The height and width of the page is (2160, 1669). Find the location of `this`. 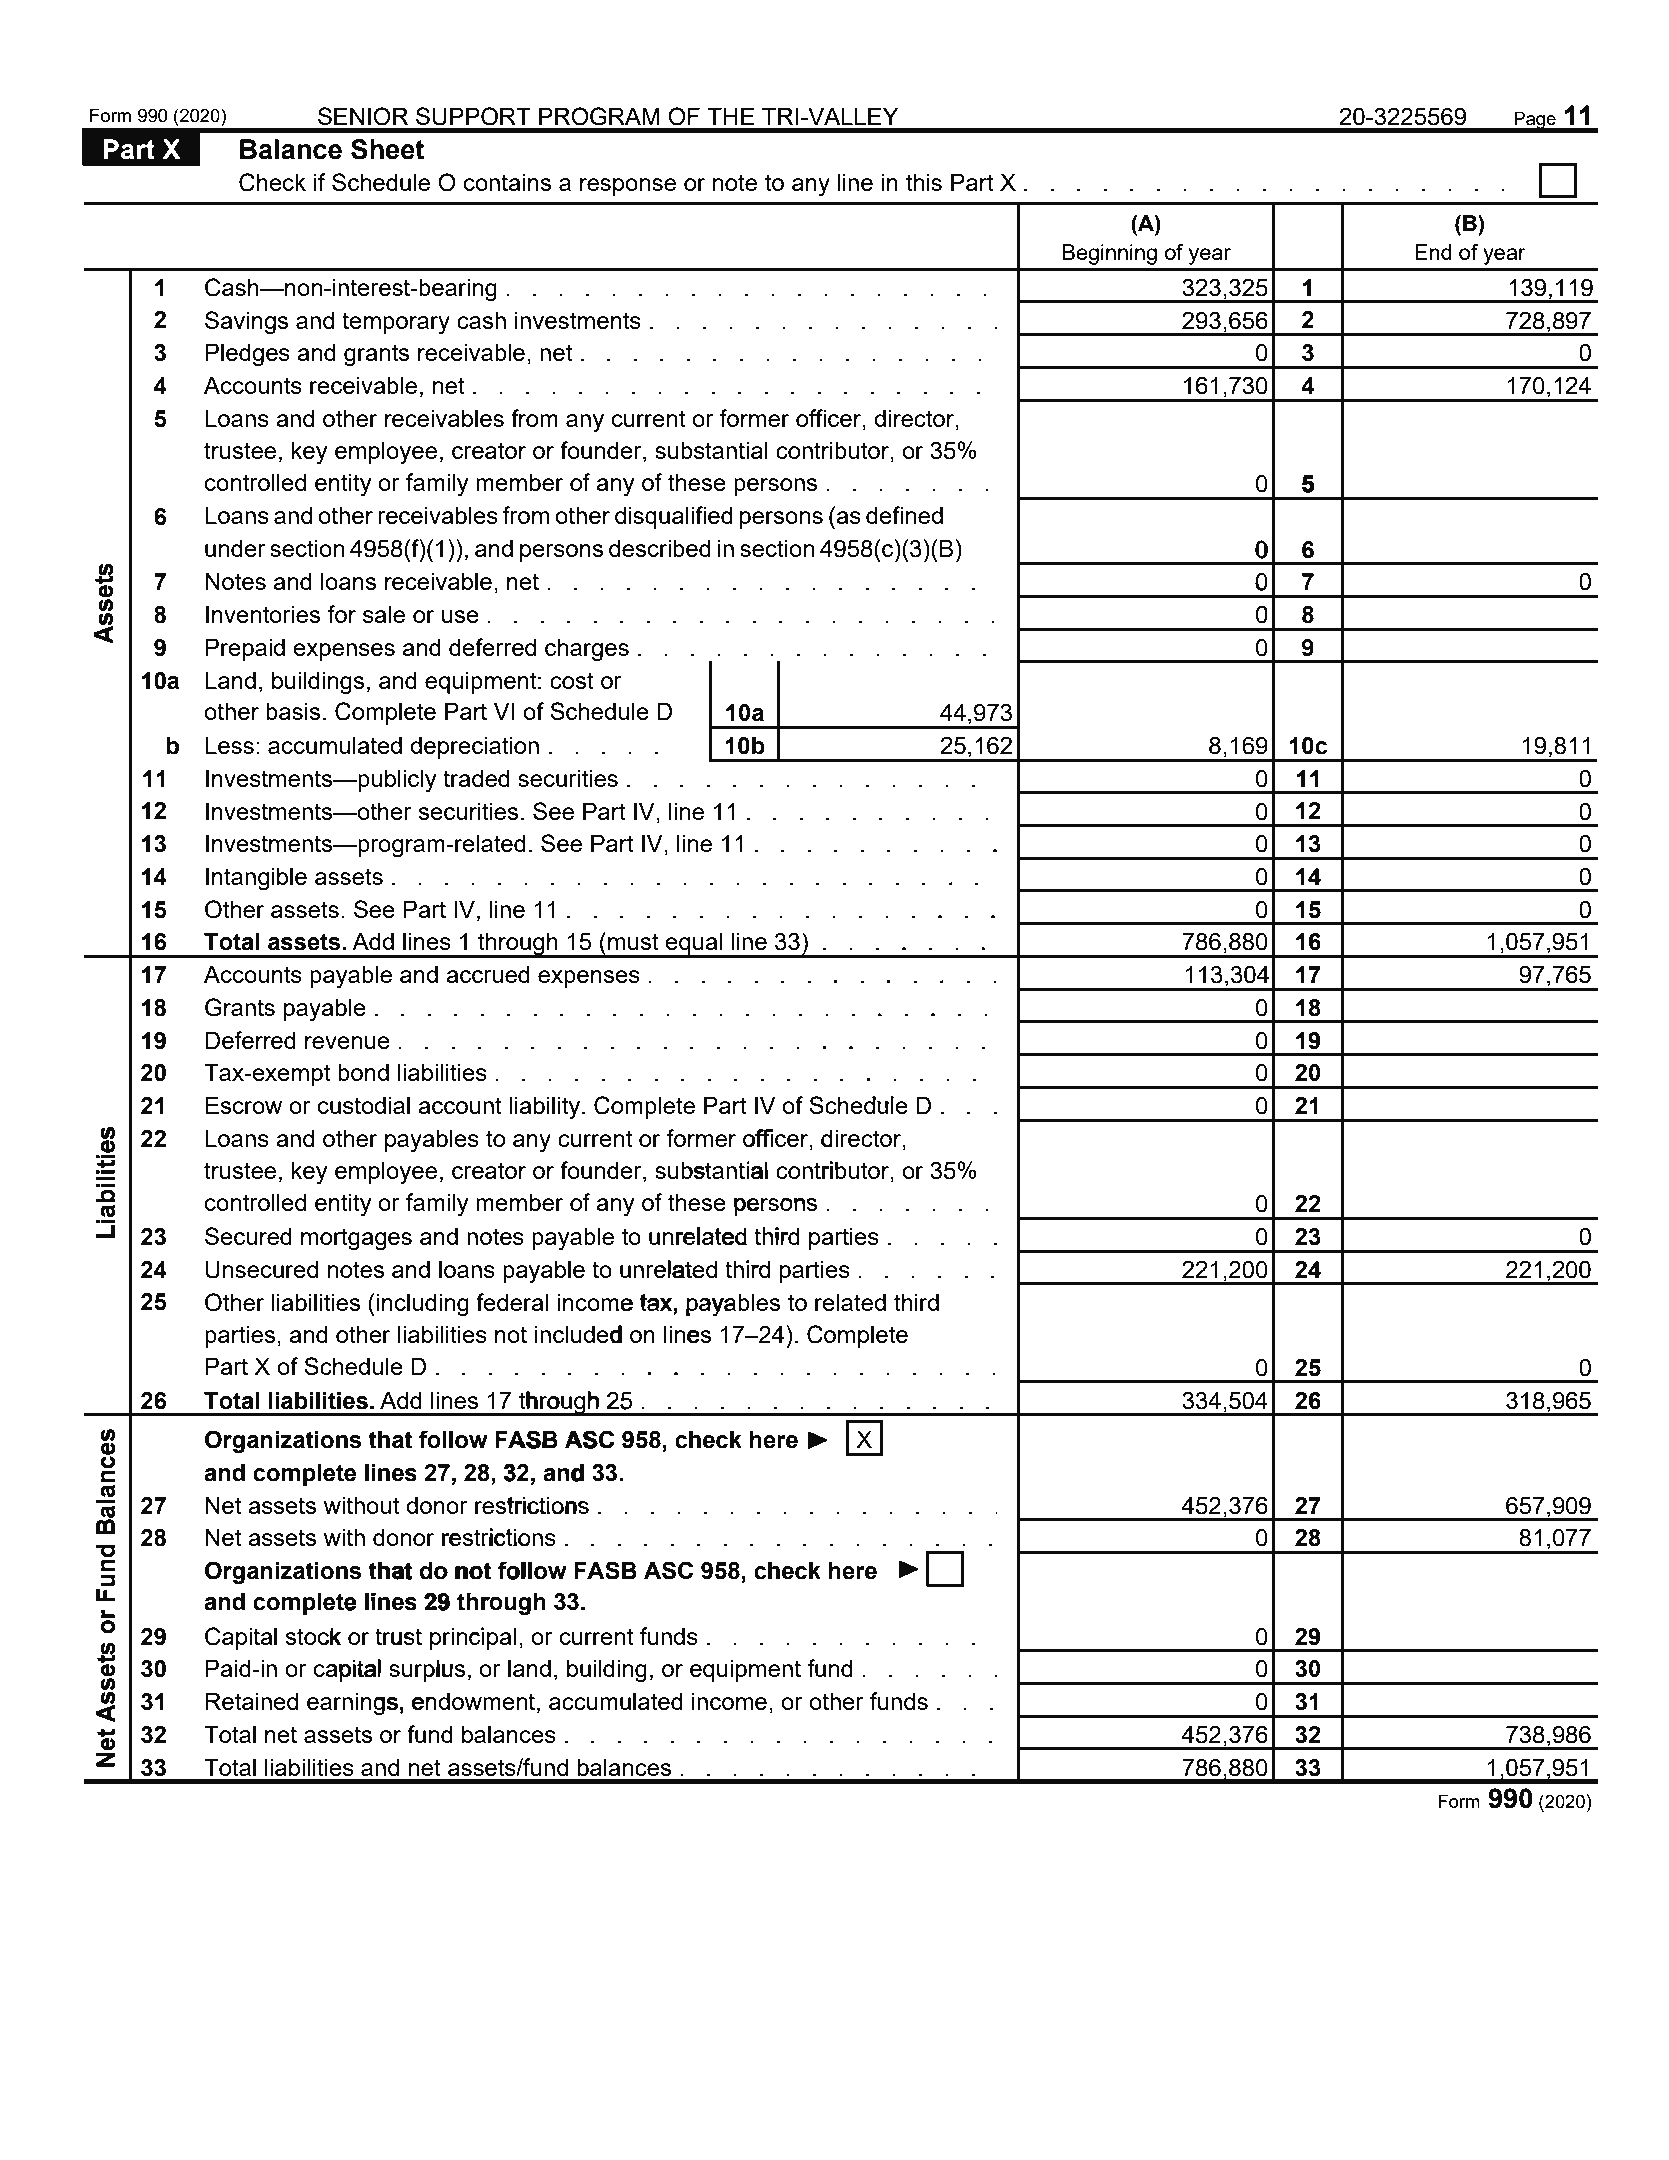

this is located at coordinates (924, 182).
